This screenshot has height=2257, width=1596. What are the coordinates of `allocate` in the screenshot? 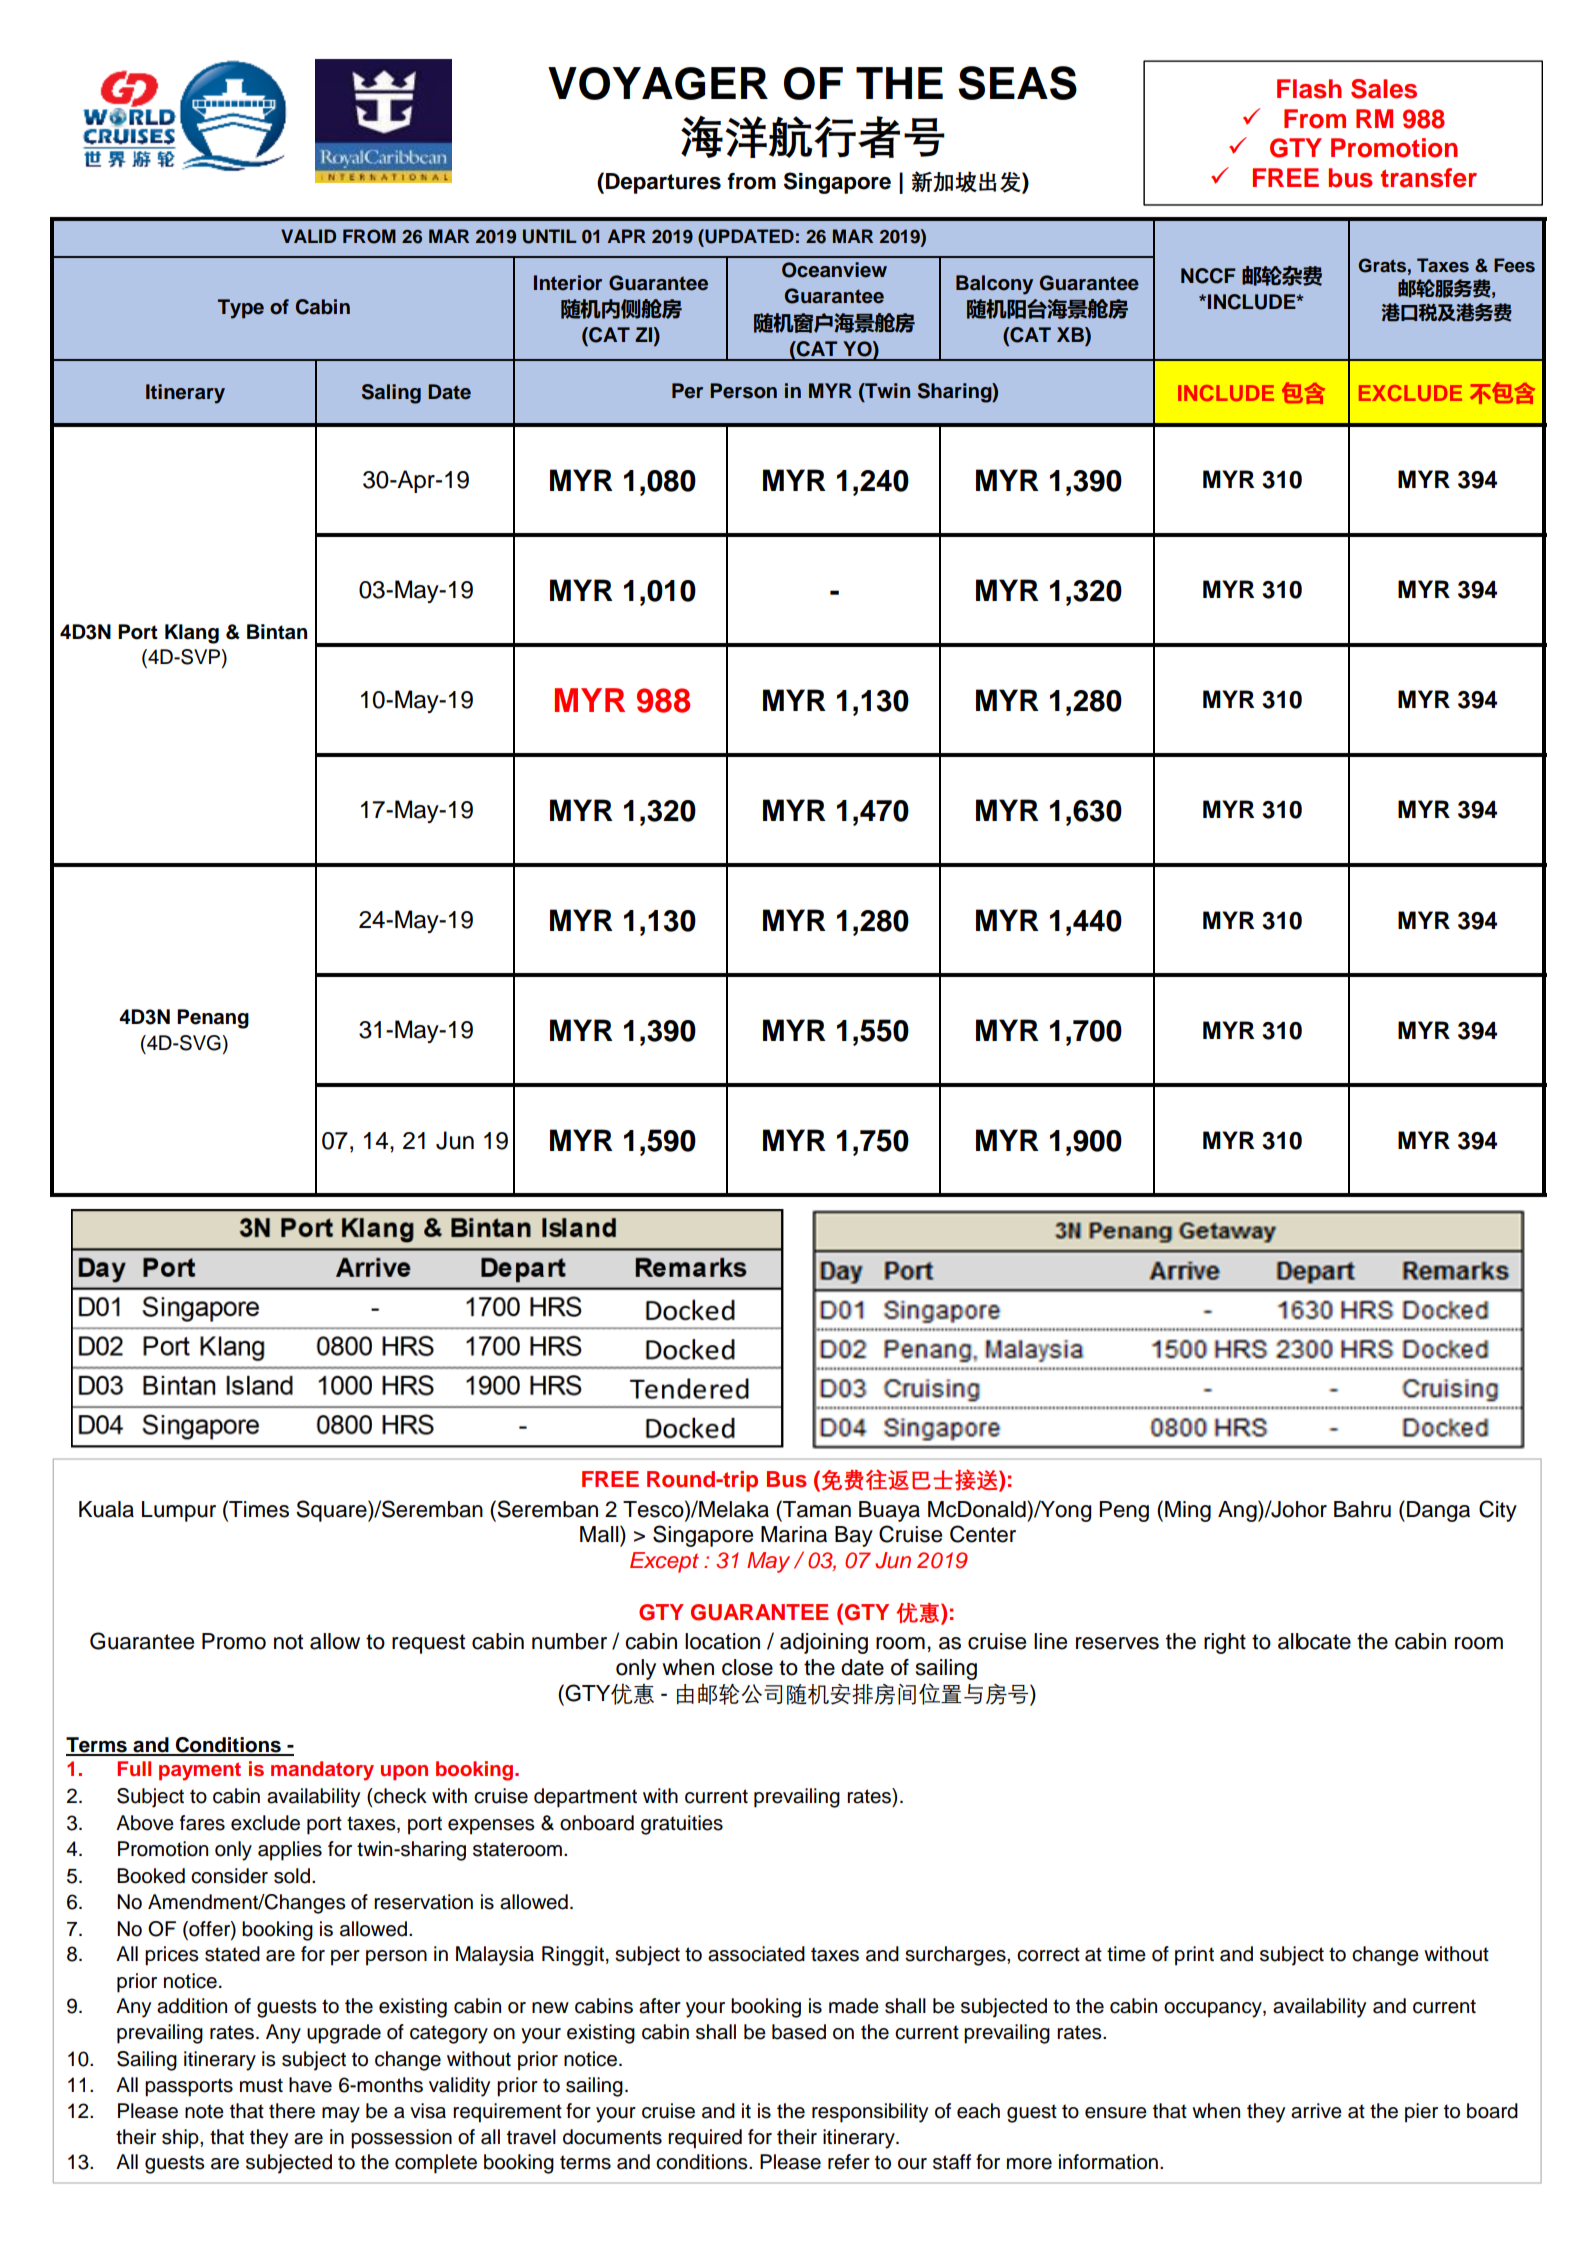 It's located at (1314, 1641).
